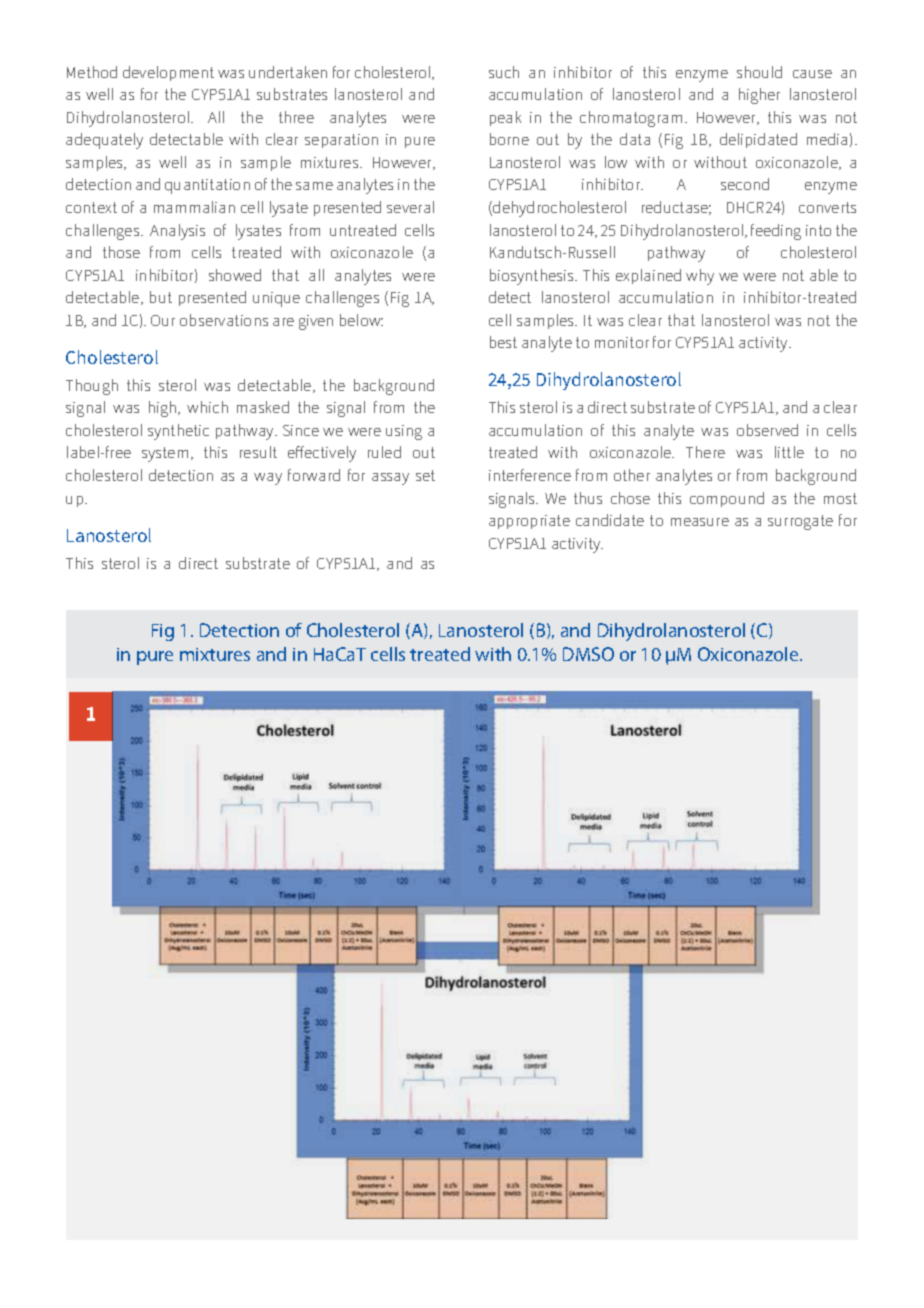  Describe the element at coordinates (504, 72) in the screenshot. I see `such` at that location.
